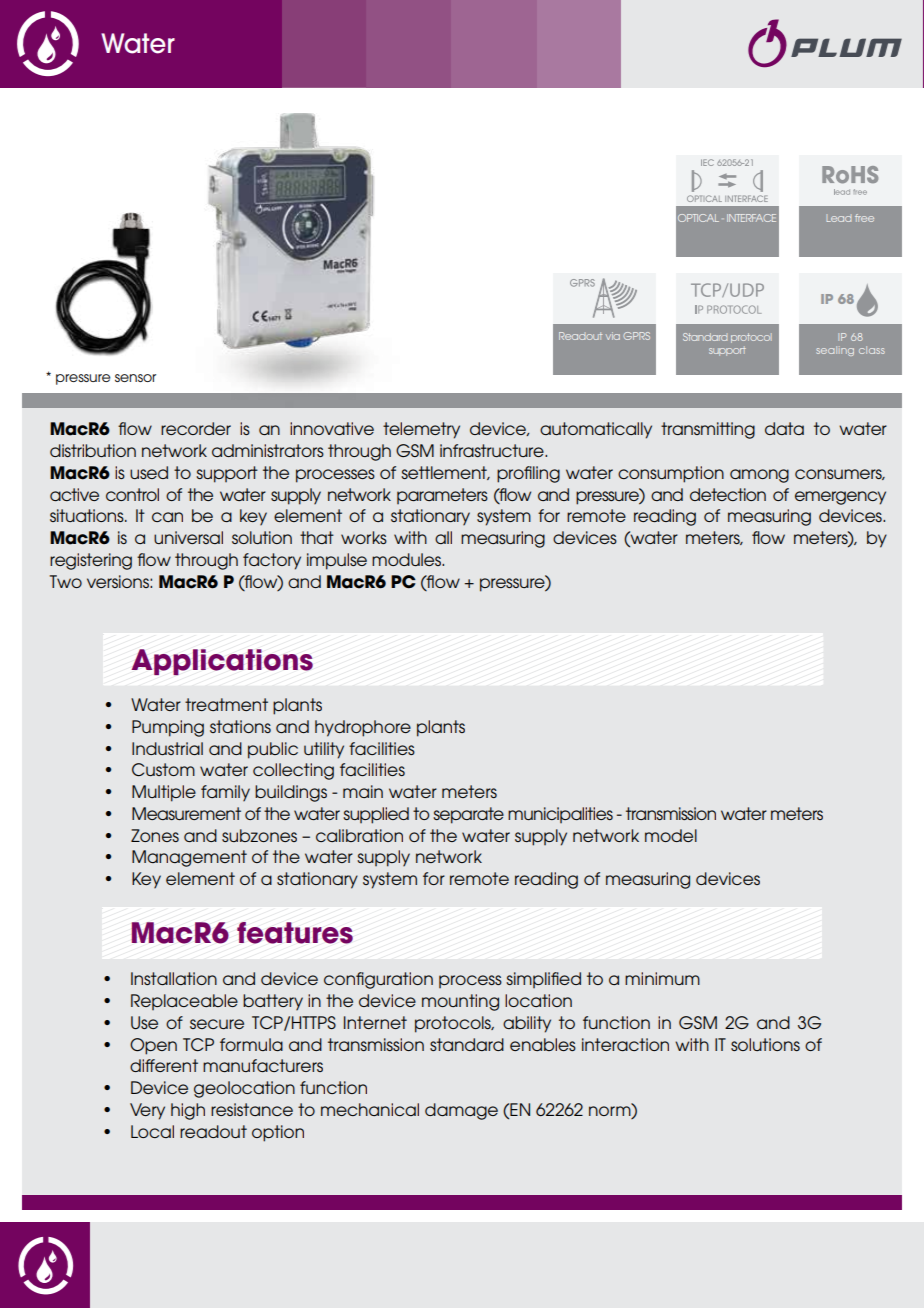  Describe the element at coordinates (613, 336) in the screenshot. I see `via` at that location.
